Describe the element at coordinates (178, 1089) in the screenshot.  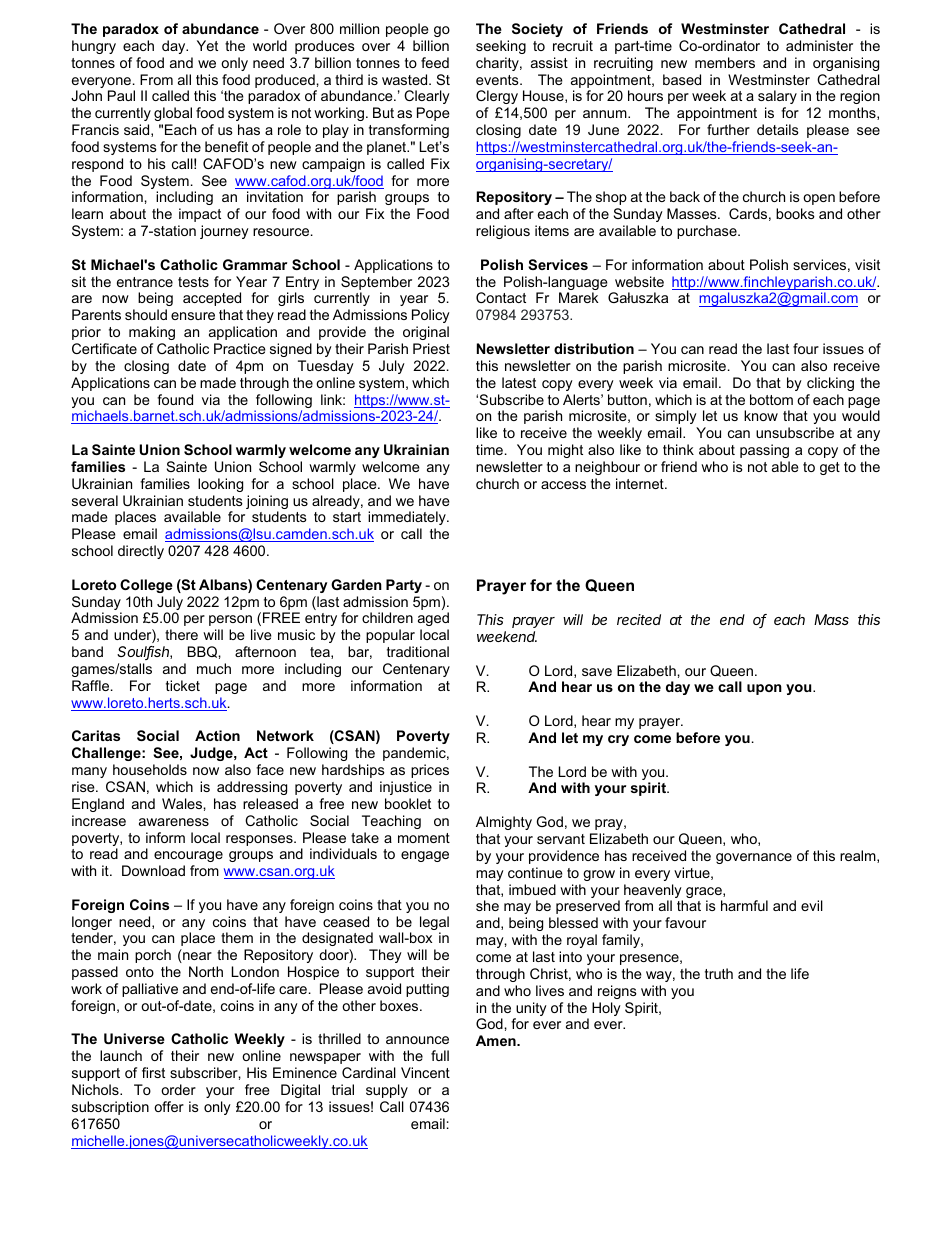
I see `order` at that location.
